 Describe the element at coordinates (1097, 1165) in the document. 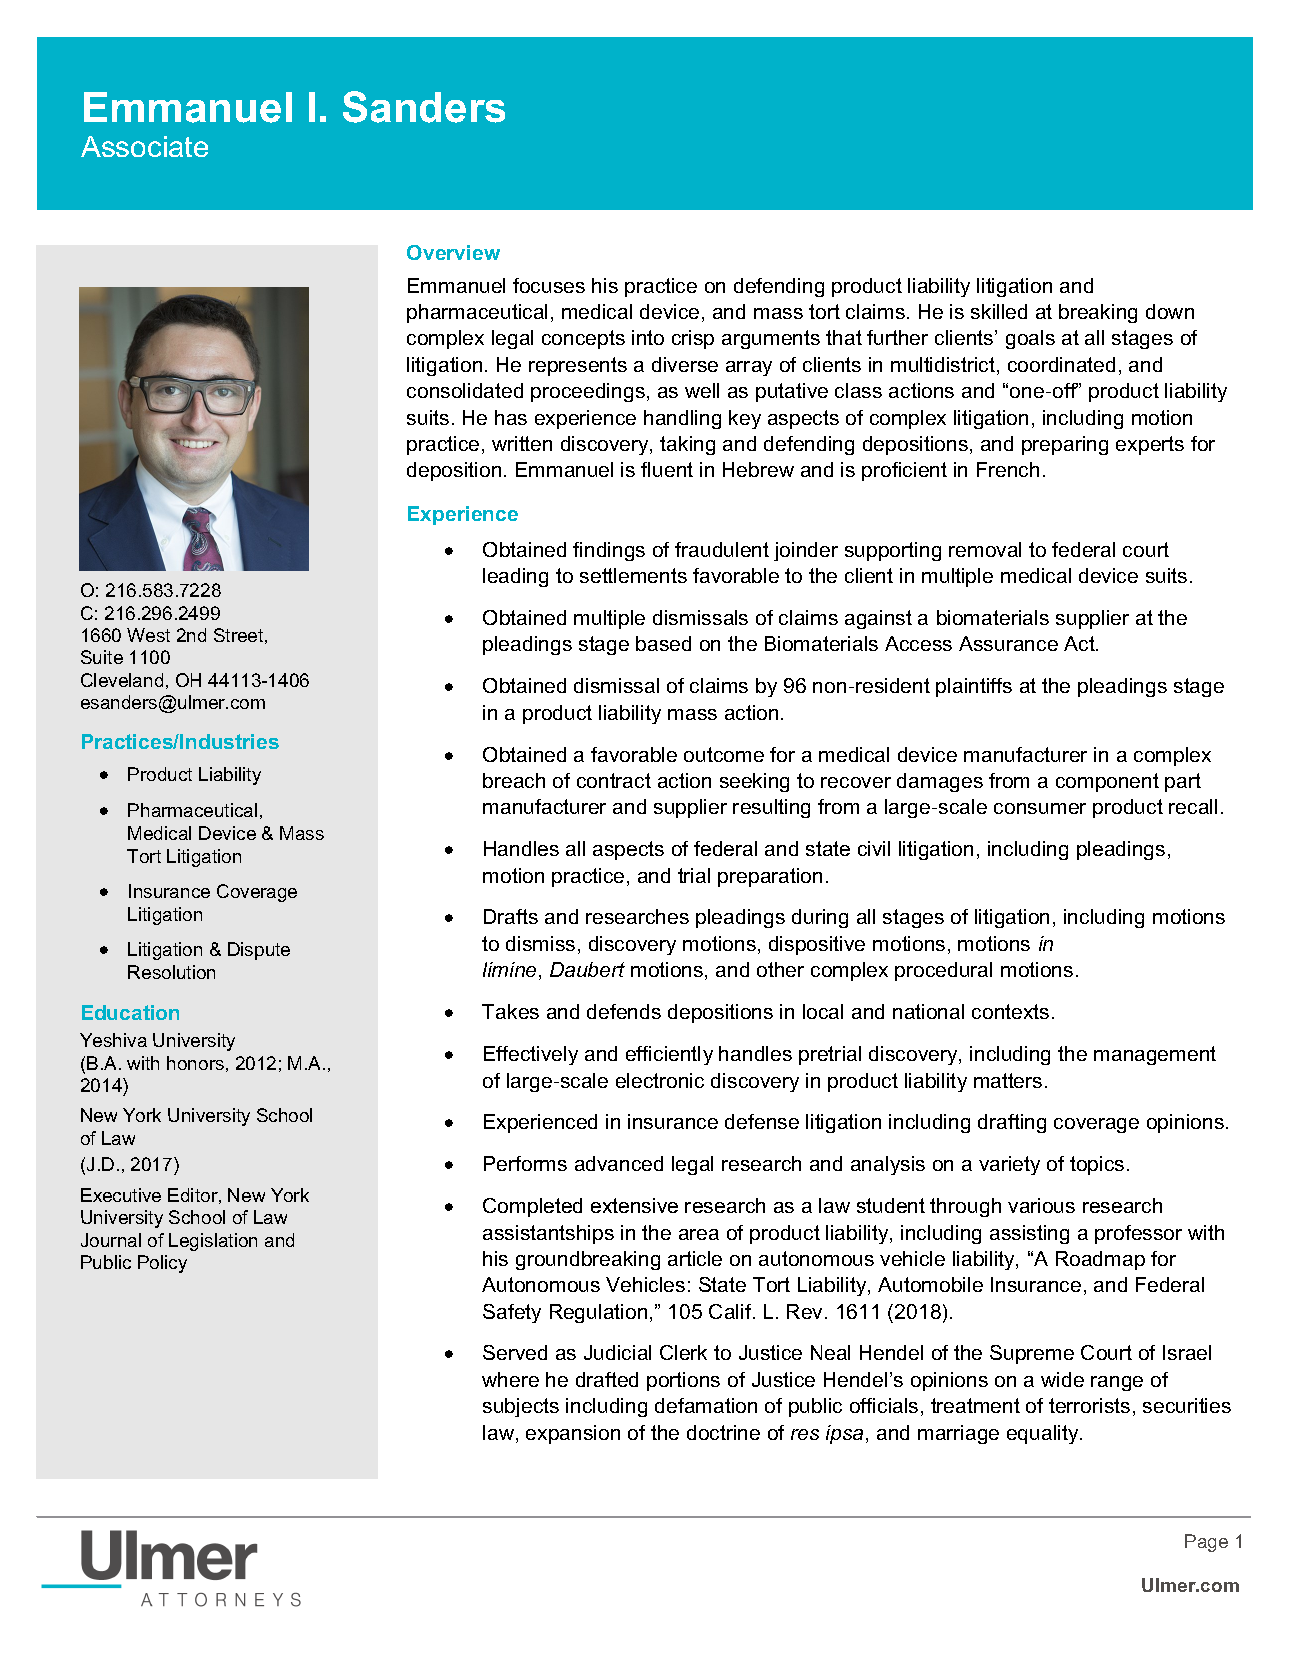

I see `topics` at that location.
